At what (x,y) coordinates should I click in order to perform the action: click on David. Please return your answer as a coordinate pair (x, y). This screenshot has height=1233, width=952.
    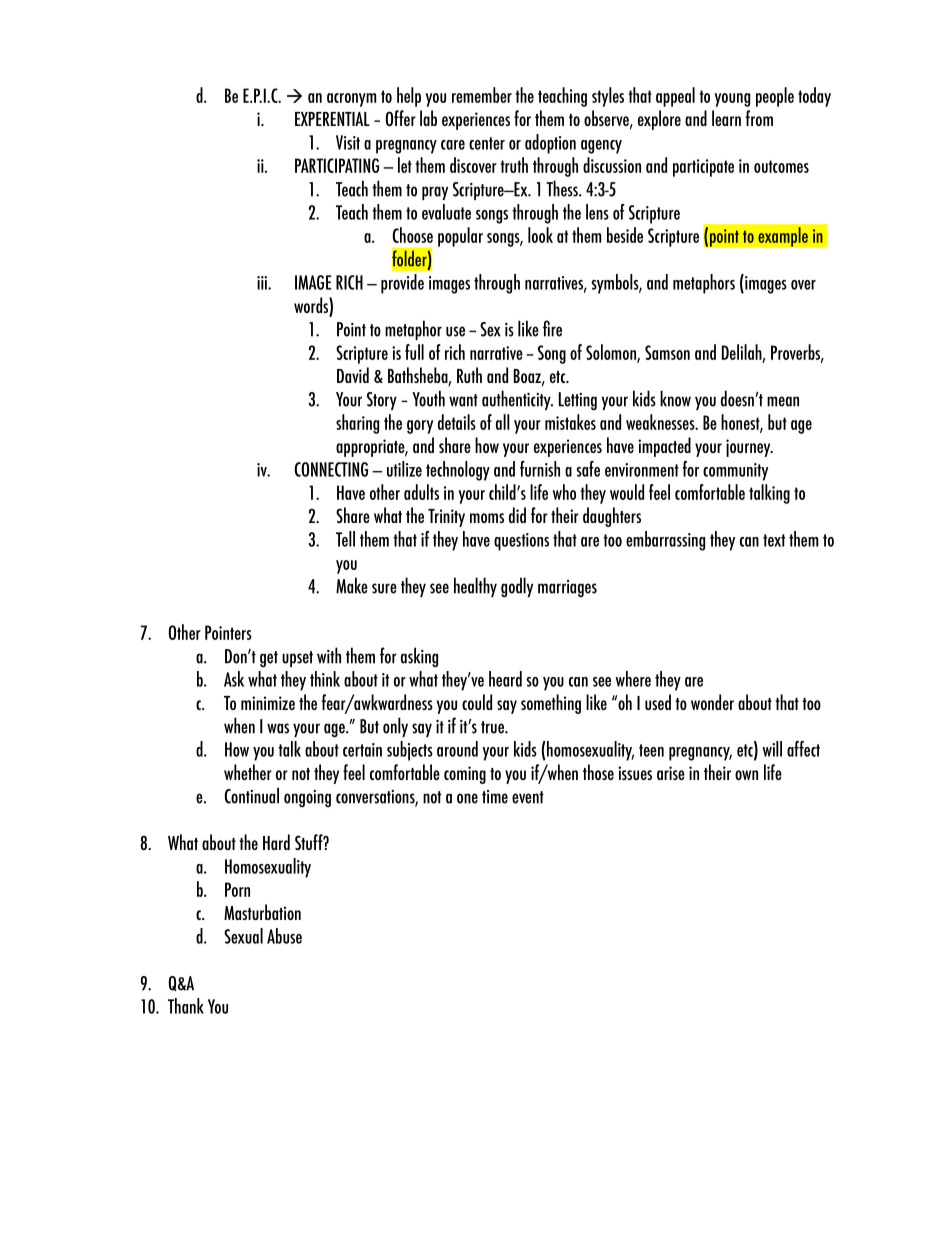
    Looking at the image, I should click on (353, 375).
